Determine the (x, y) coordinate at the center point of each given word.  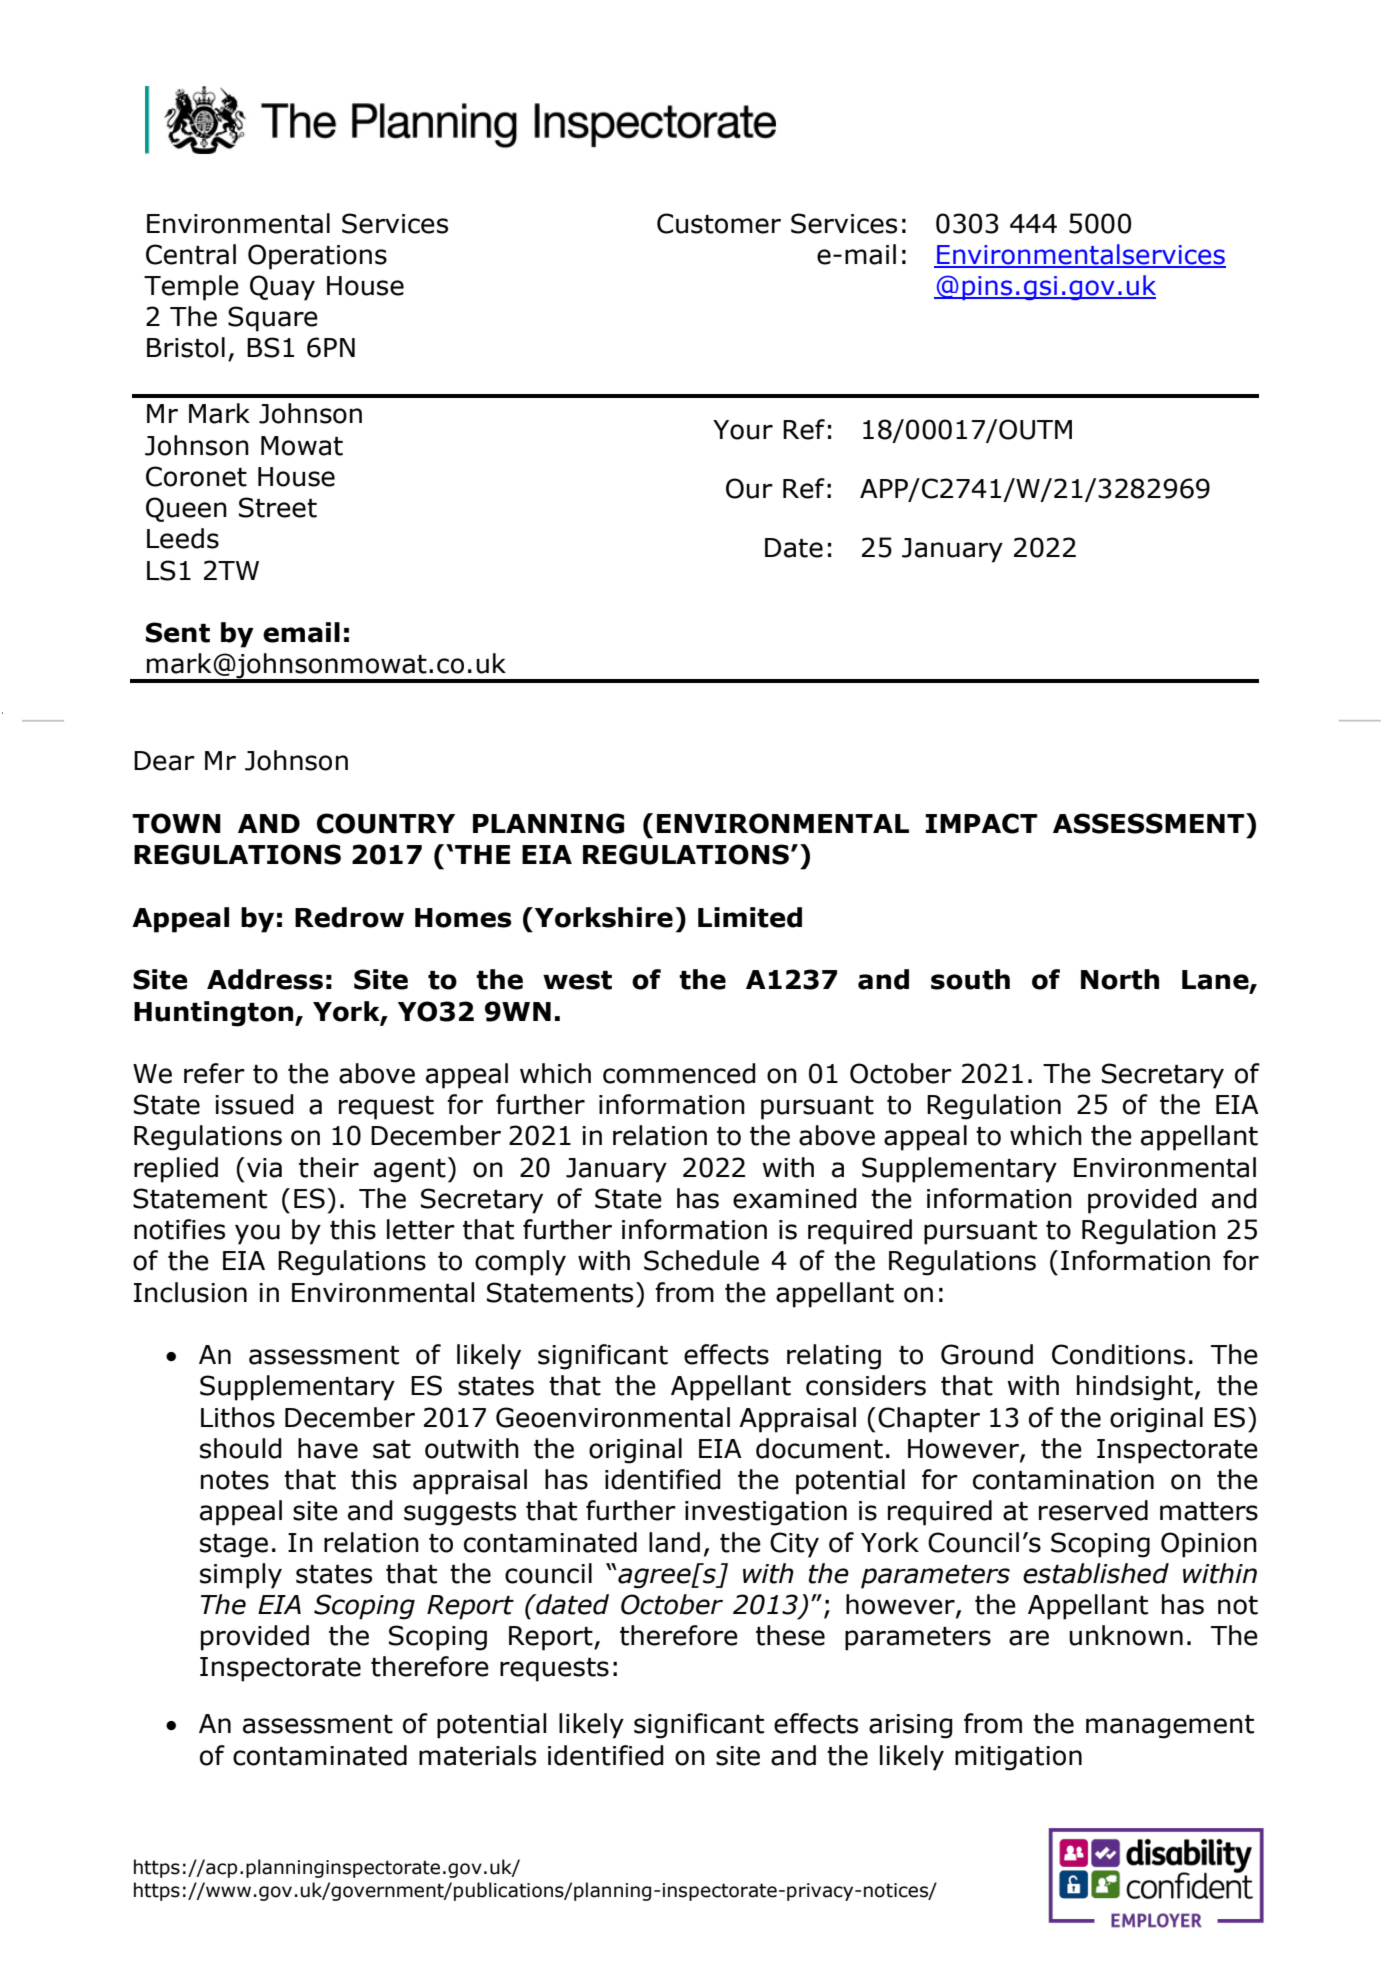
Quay (282, 288)
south (970, 979)
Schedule (701, 1260)
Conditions (1118, 1354)
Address (265, 979)
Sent (178, 632)
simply (241, 1576)
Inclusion (190, 1292)
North (1120, 979)
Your (743, 430)
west (577, 980)
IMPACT (981, 823)
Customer (719, 223)
